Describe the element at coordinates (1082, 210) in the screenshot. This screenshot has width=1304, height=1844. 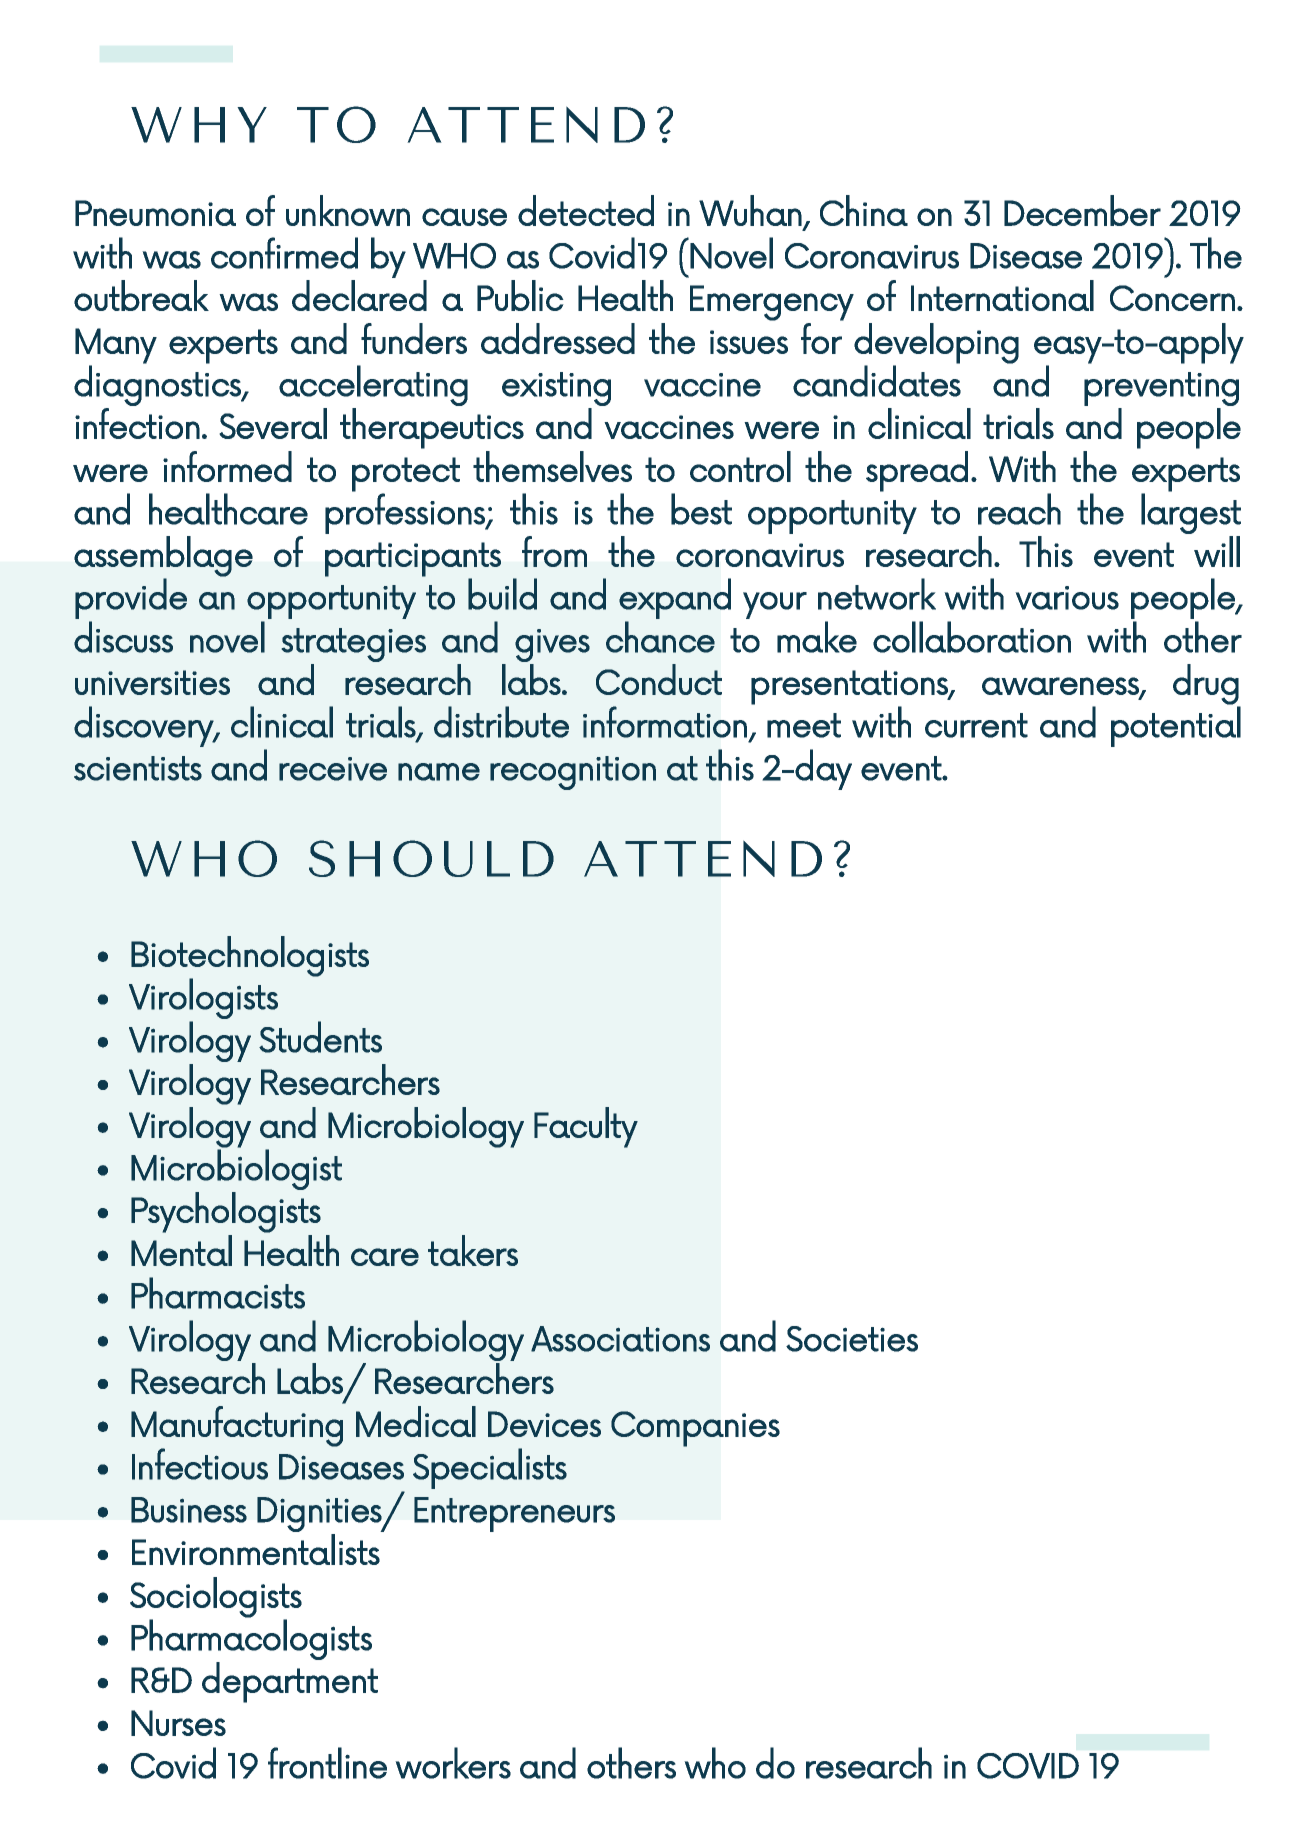
I see `December` at that location.
